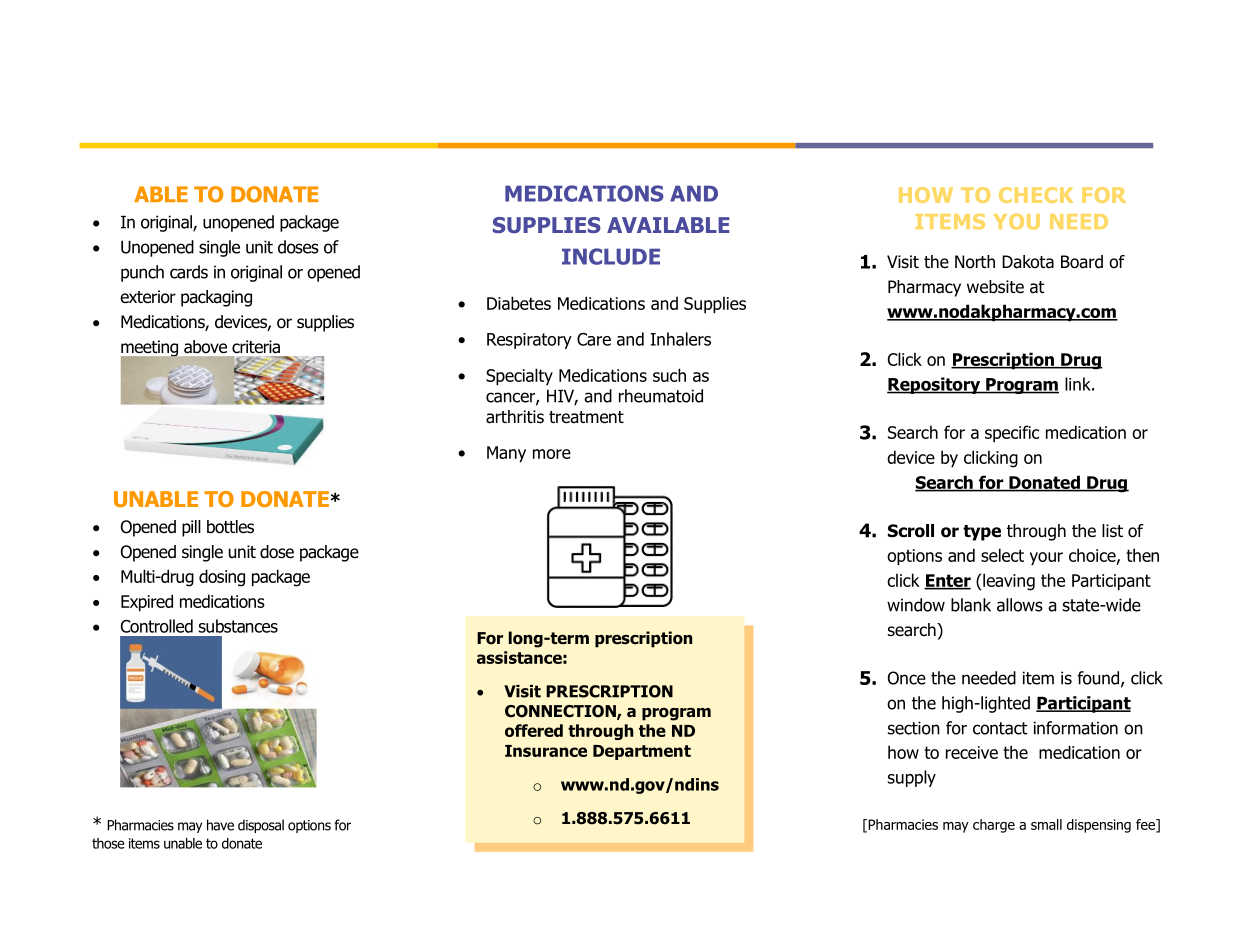 This screenshot has width=1233, height=952. What do you see at coordinates (982, 533) in the screenshot?
I see `type` at bounding box center [982, 533].
